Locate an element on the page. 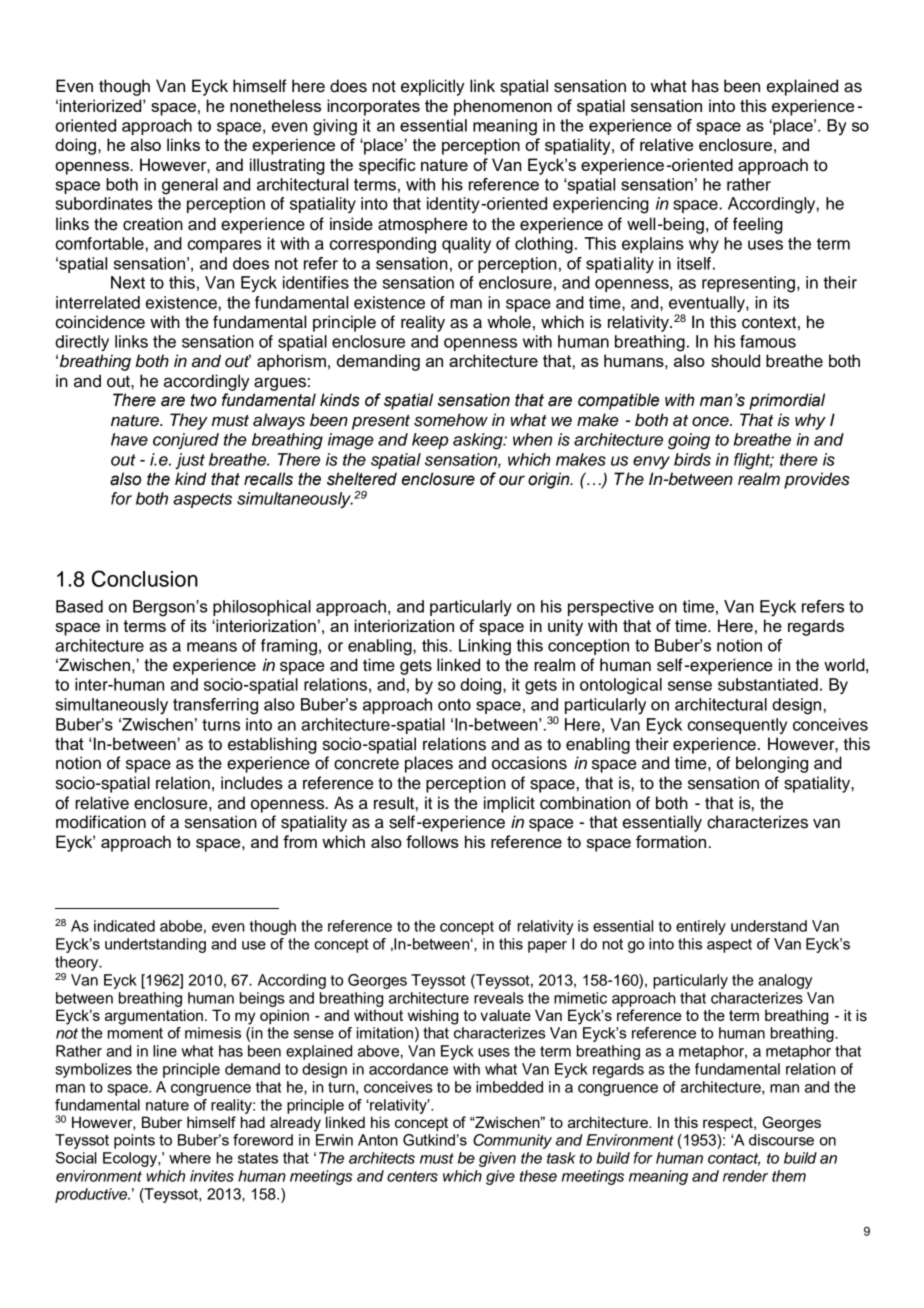  feeling is located at coordinates (758, 225).
